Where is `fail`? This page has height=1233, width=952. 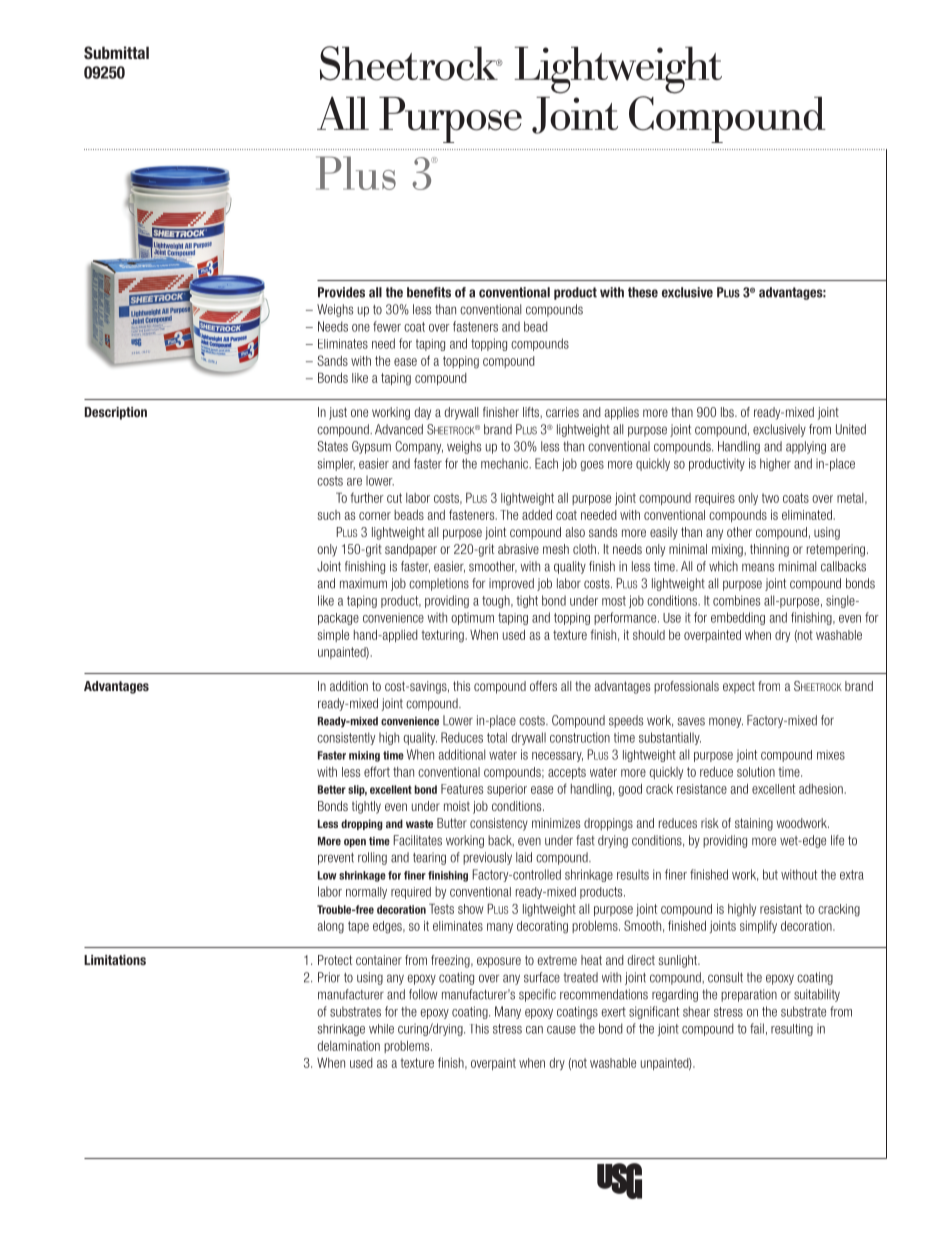
fail is located at coordinates (757, 1028).
